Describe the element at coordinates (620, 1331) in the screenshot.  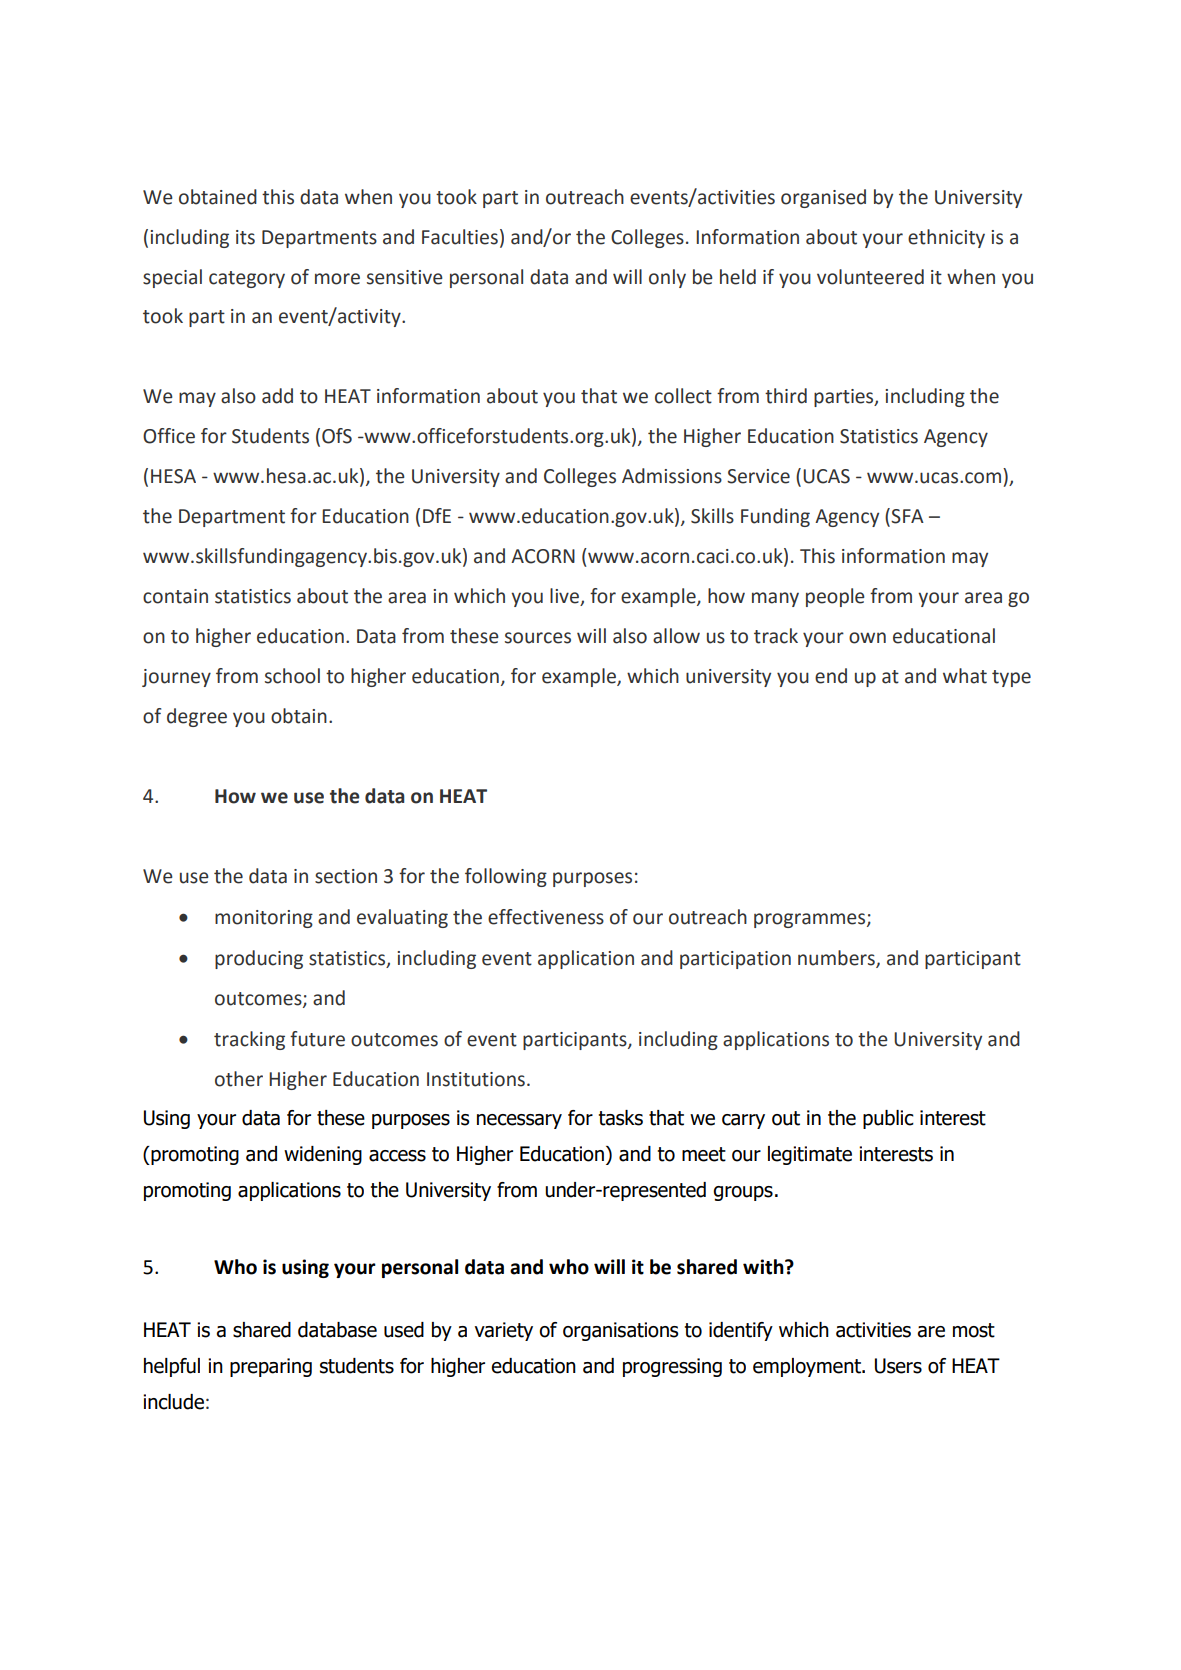
I see `organisations` at that location.
